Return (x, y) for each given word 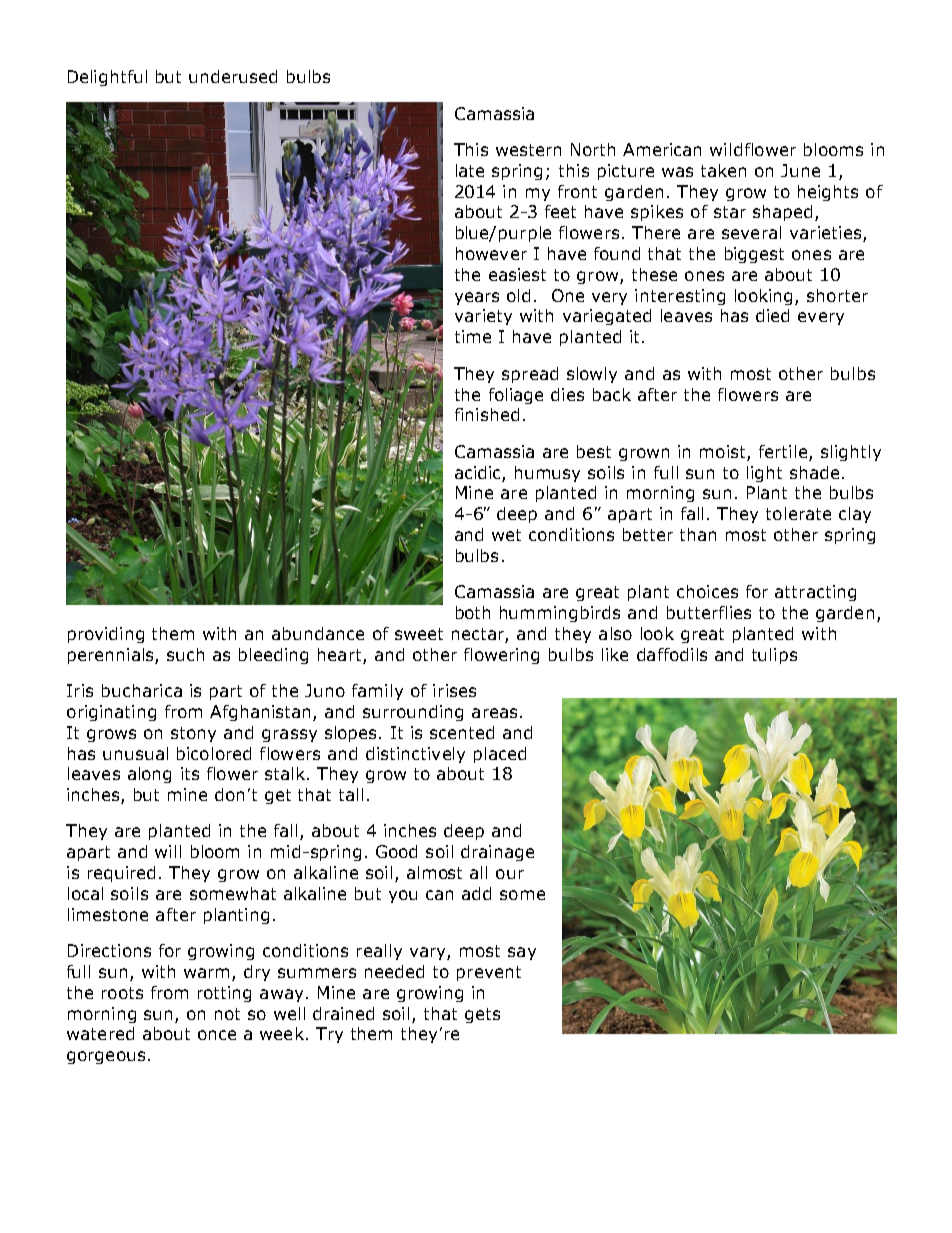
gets (482, 1015)
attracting (815, 593)
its (190, 773)
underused (233, 76)
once (217, 1035)
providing (106, 635)
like (615, 654)
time (473, 336)
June (800, 170)
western (528, 150)
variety (483, 317)
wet (506, 535)
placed (500, 755)
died (772, 315)
